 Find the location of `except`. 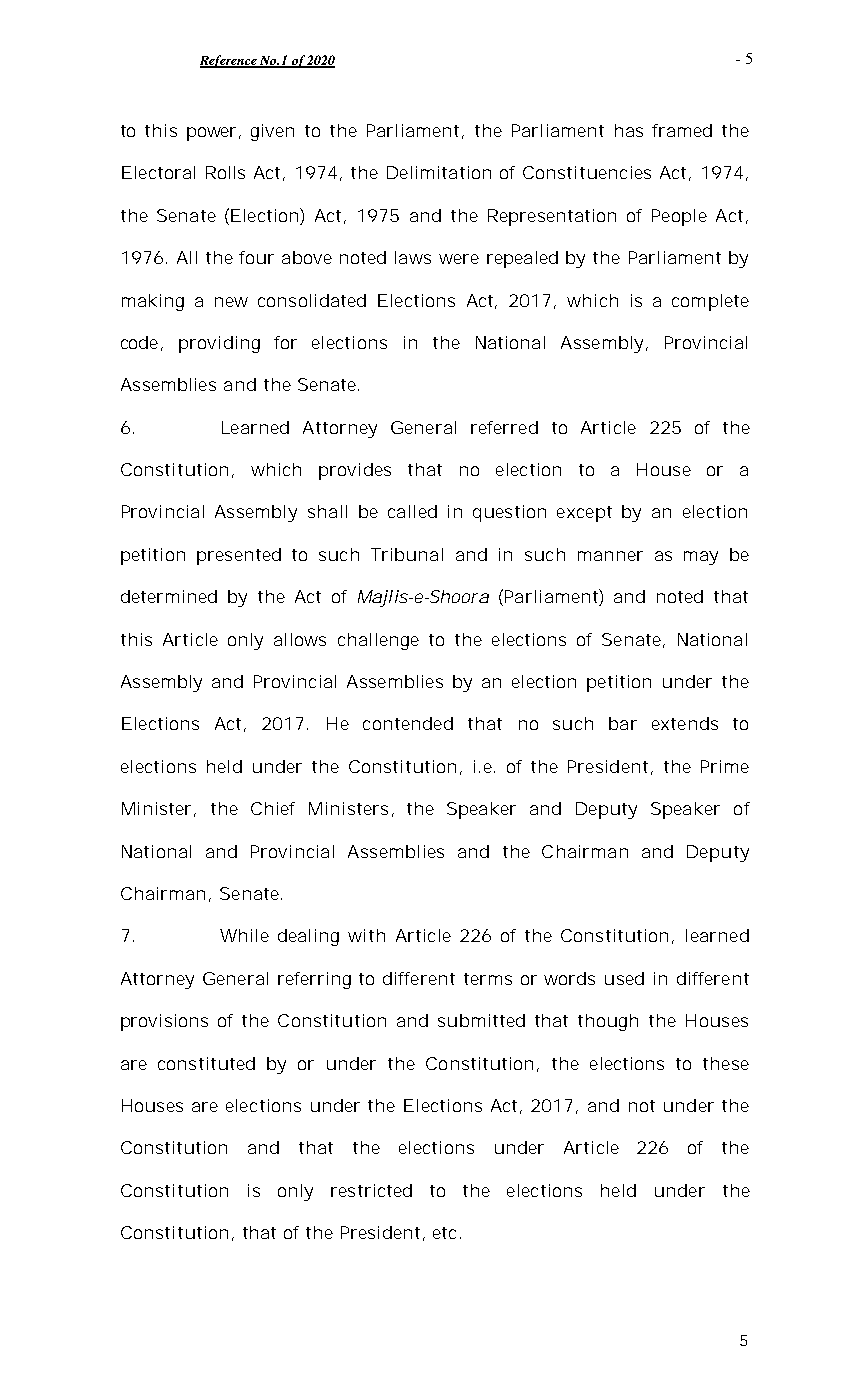

except is located at coordinates (584, 514).
